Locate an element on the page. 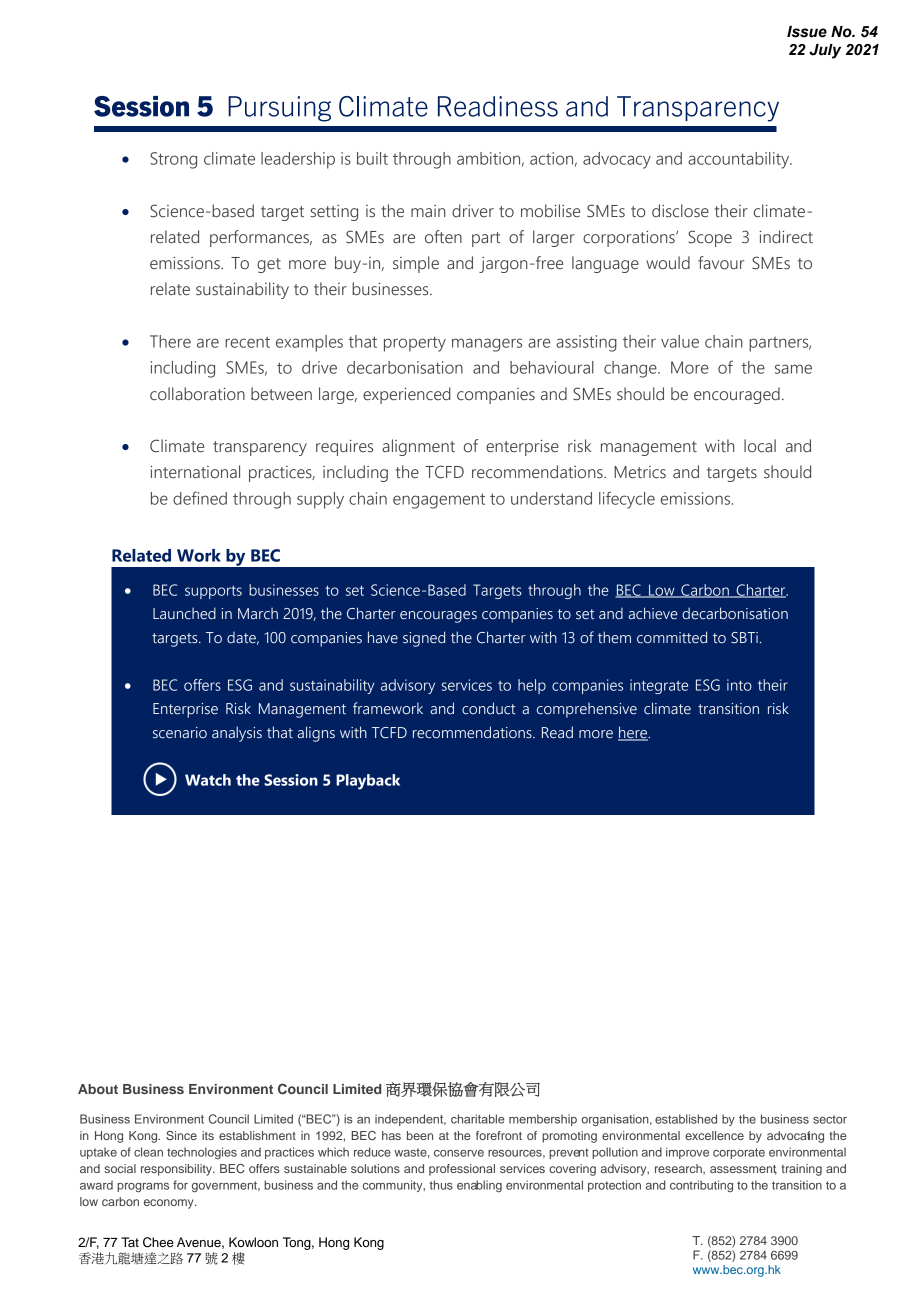 This page has width=924, height=1307. economy is located at coordinates (170, 1204).
